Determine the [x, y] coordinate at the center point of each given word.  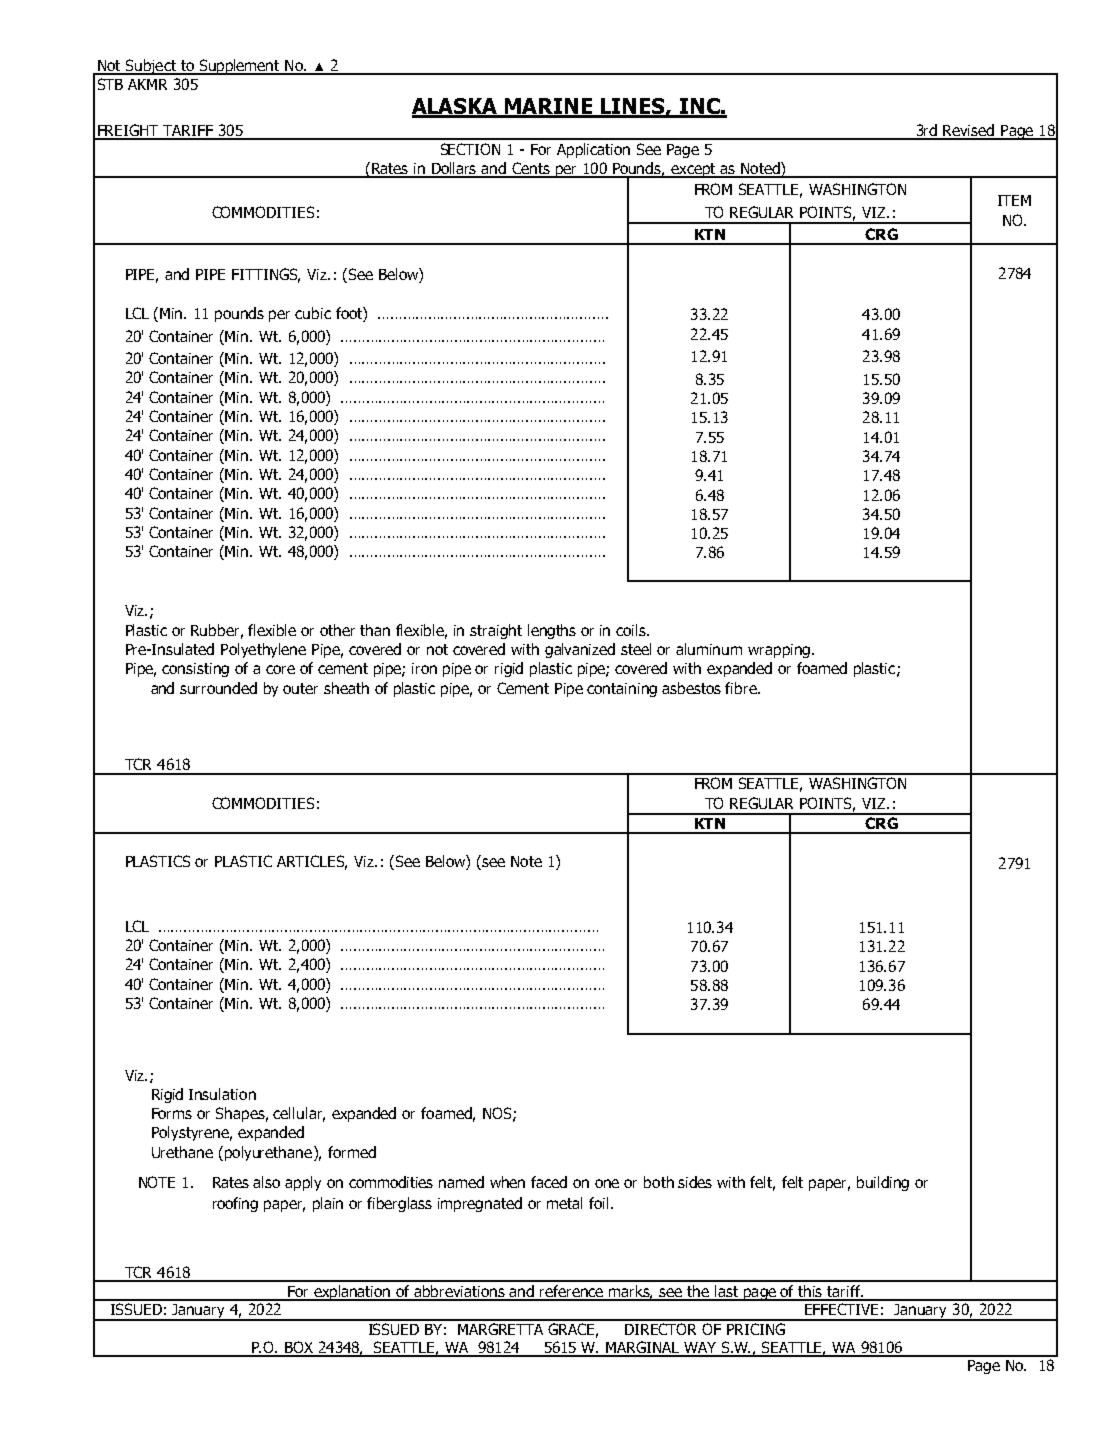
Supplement [239, 67]
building [883, 1183]
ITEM [1014, 200]
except [693, 170]
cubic [313, 313]
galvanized [580, 650]
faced [549, 1182]
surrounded [218, 688]
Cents [531, 169]
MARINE [549, 107]
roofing [235, 1204]
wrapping [779, 651]
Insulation [222, 1094]
